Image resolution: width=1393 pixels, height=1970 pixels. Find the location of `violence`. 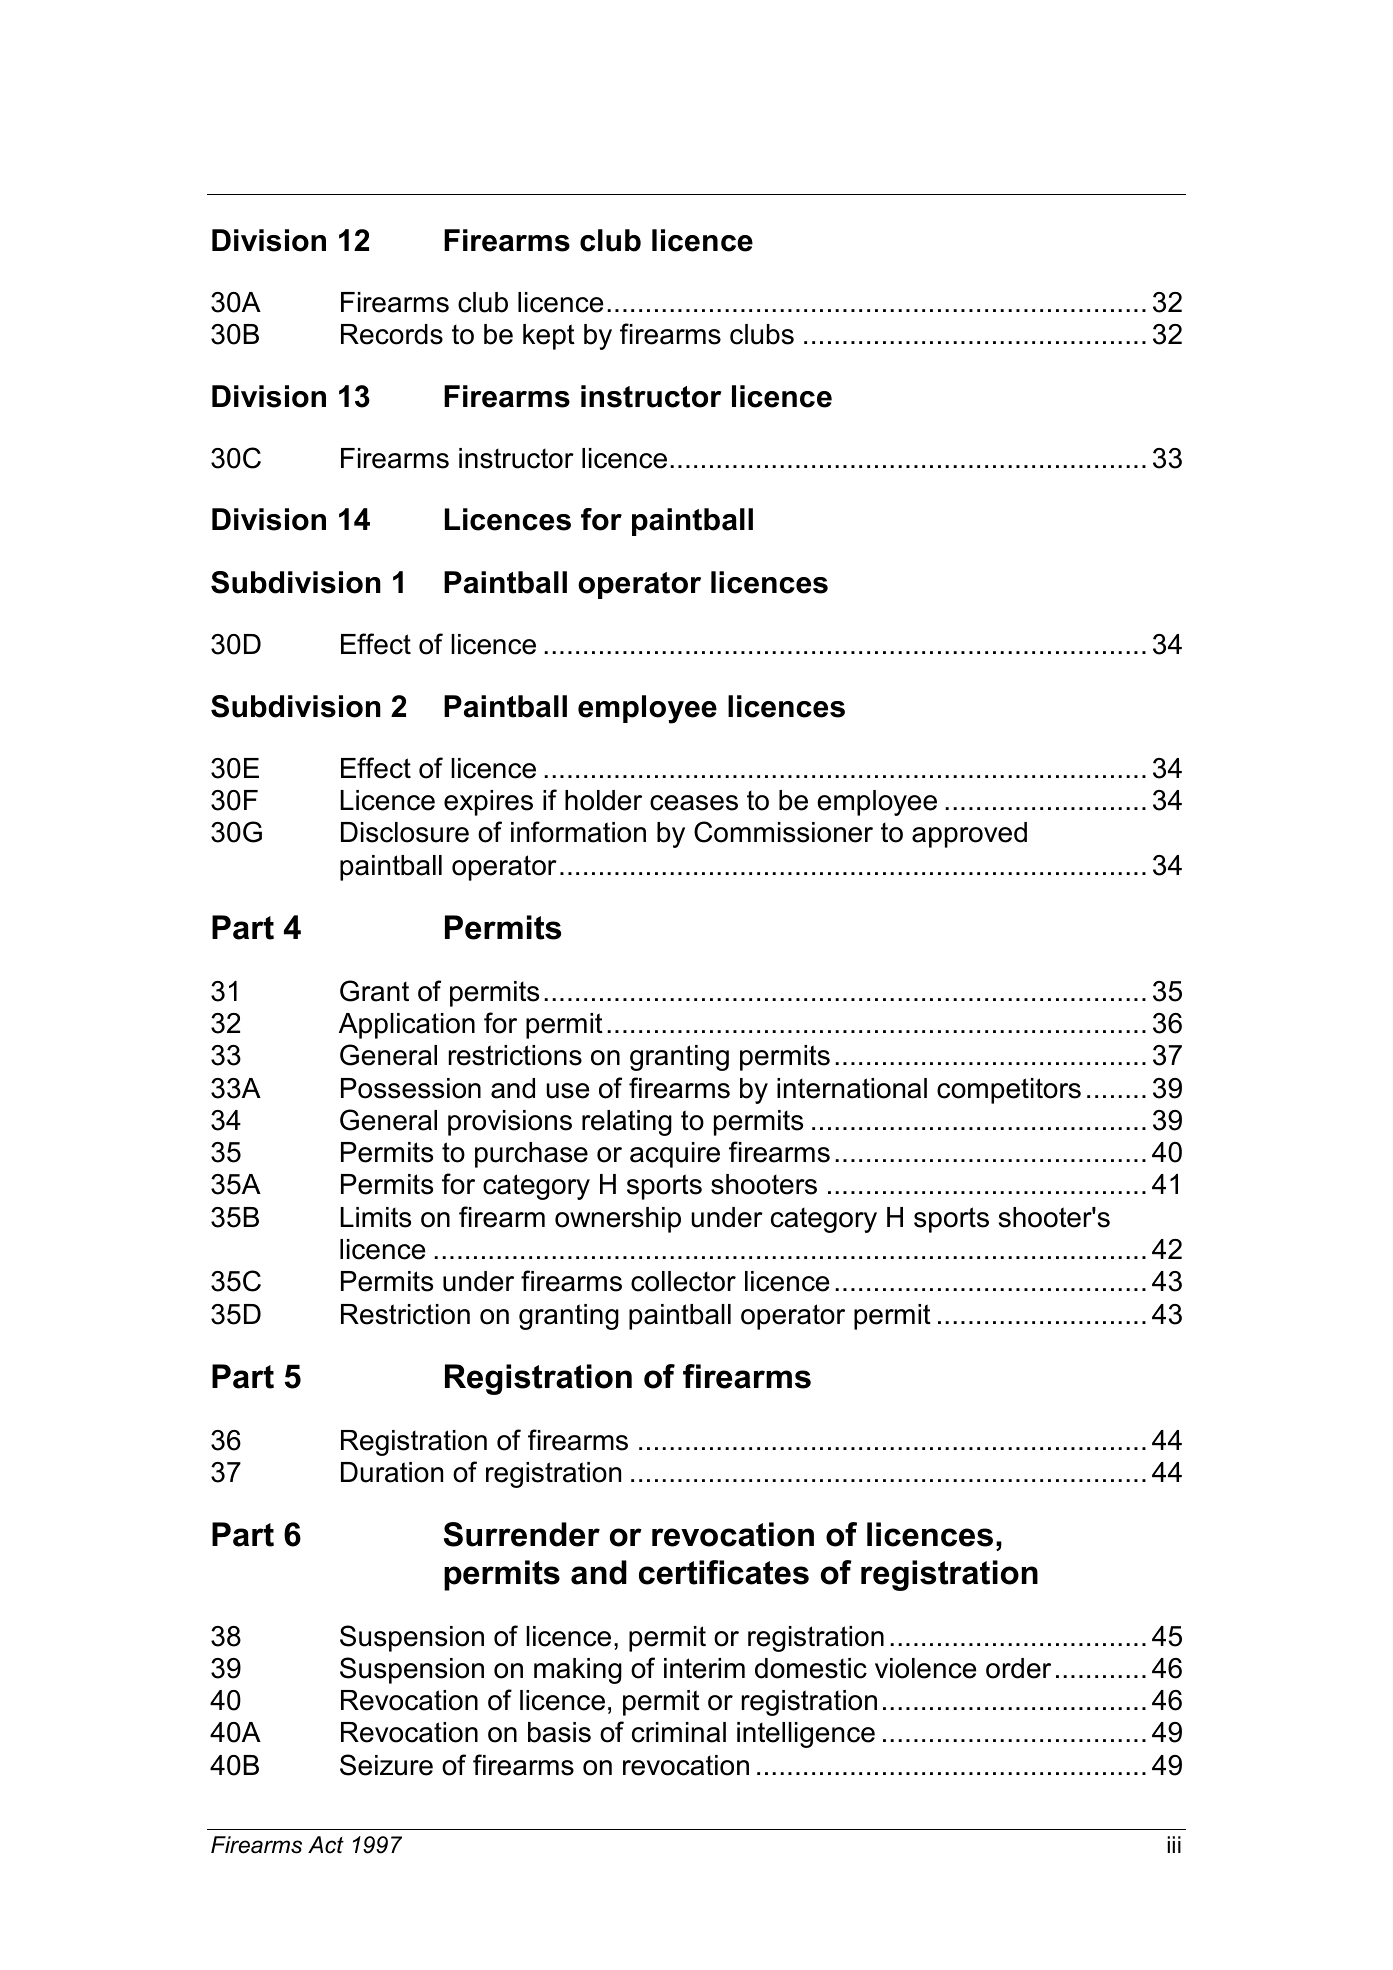

violence is located at coordinates (925, 1668).
